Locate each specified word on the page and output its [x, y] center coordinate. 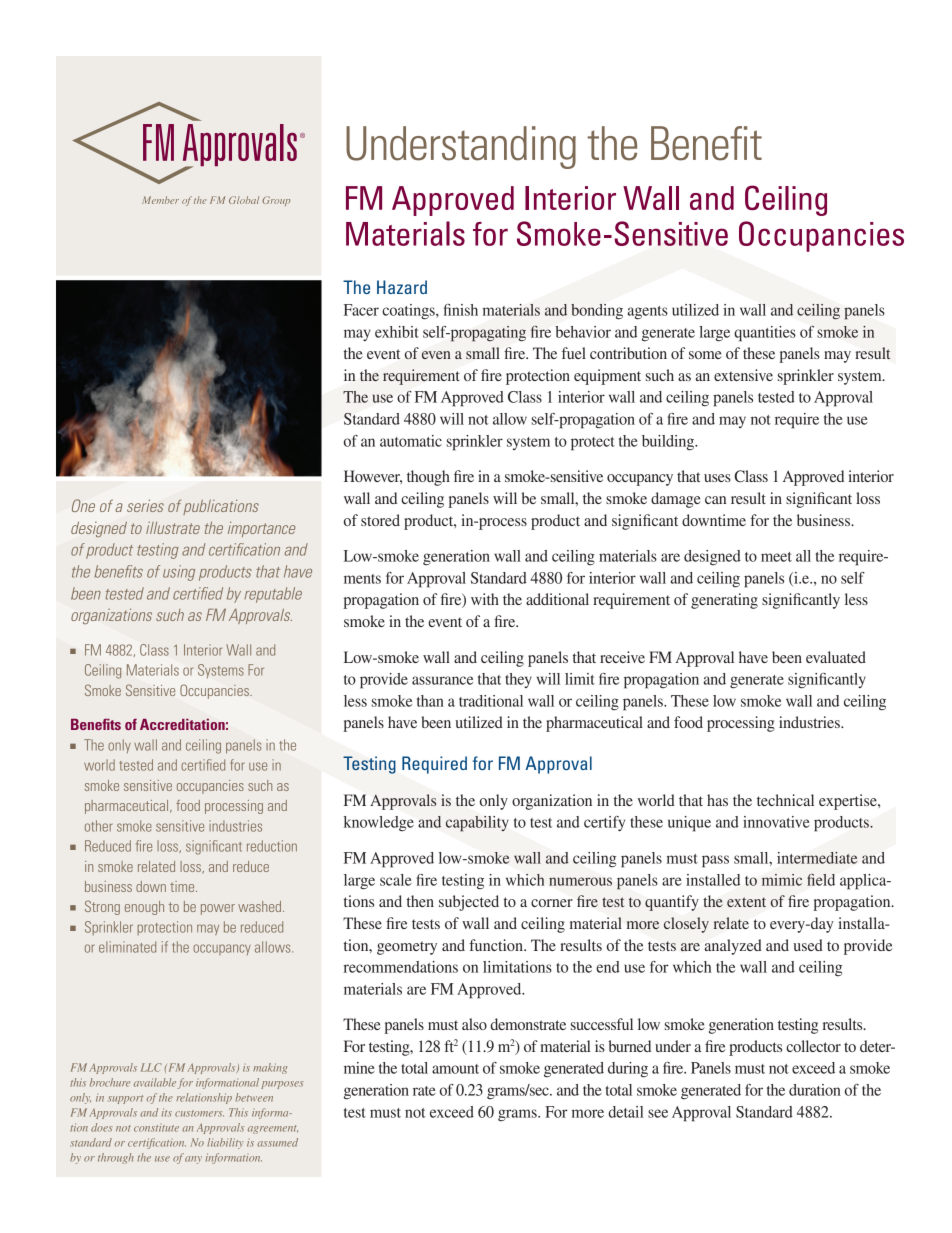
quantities [765, 334]
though [428, 478]
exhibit [397, 332]
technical [785, 800]
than [430, 701]
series [145, 505]
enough [144, 908]
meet [776, 557]
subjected [469, 903]
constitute [156, 1128]
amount [455, 1069]
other [99, 826]
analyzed [733, 947]
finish [461, 310]
